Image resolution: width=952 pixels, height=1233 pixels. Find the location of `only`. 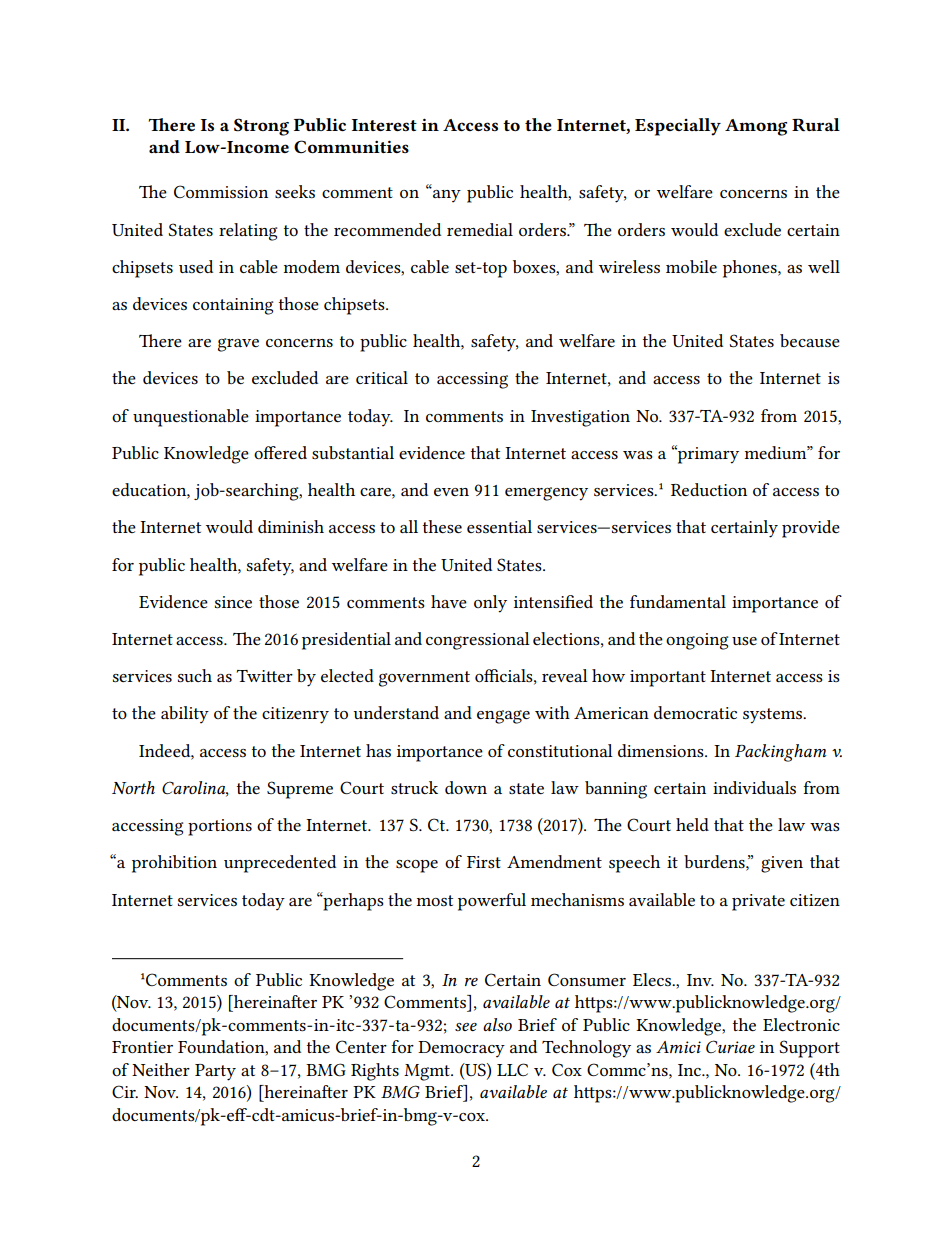

only is located at coordinates (490, 604).
